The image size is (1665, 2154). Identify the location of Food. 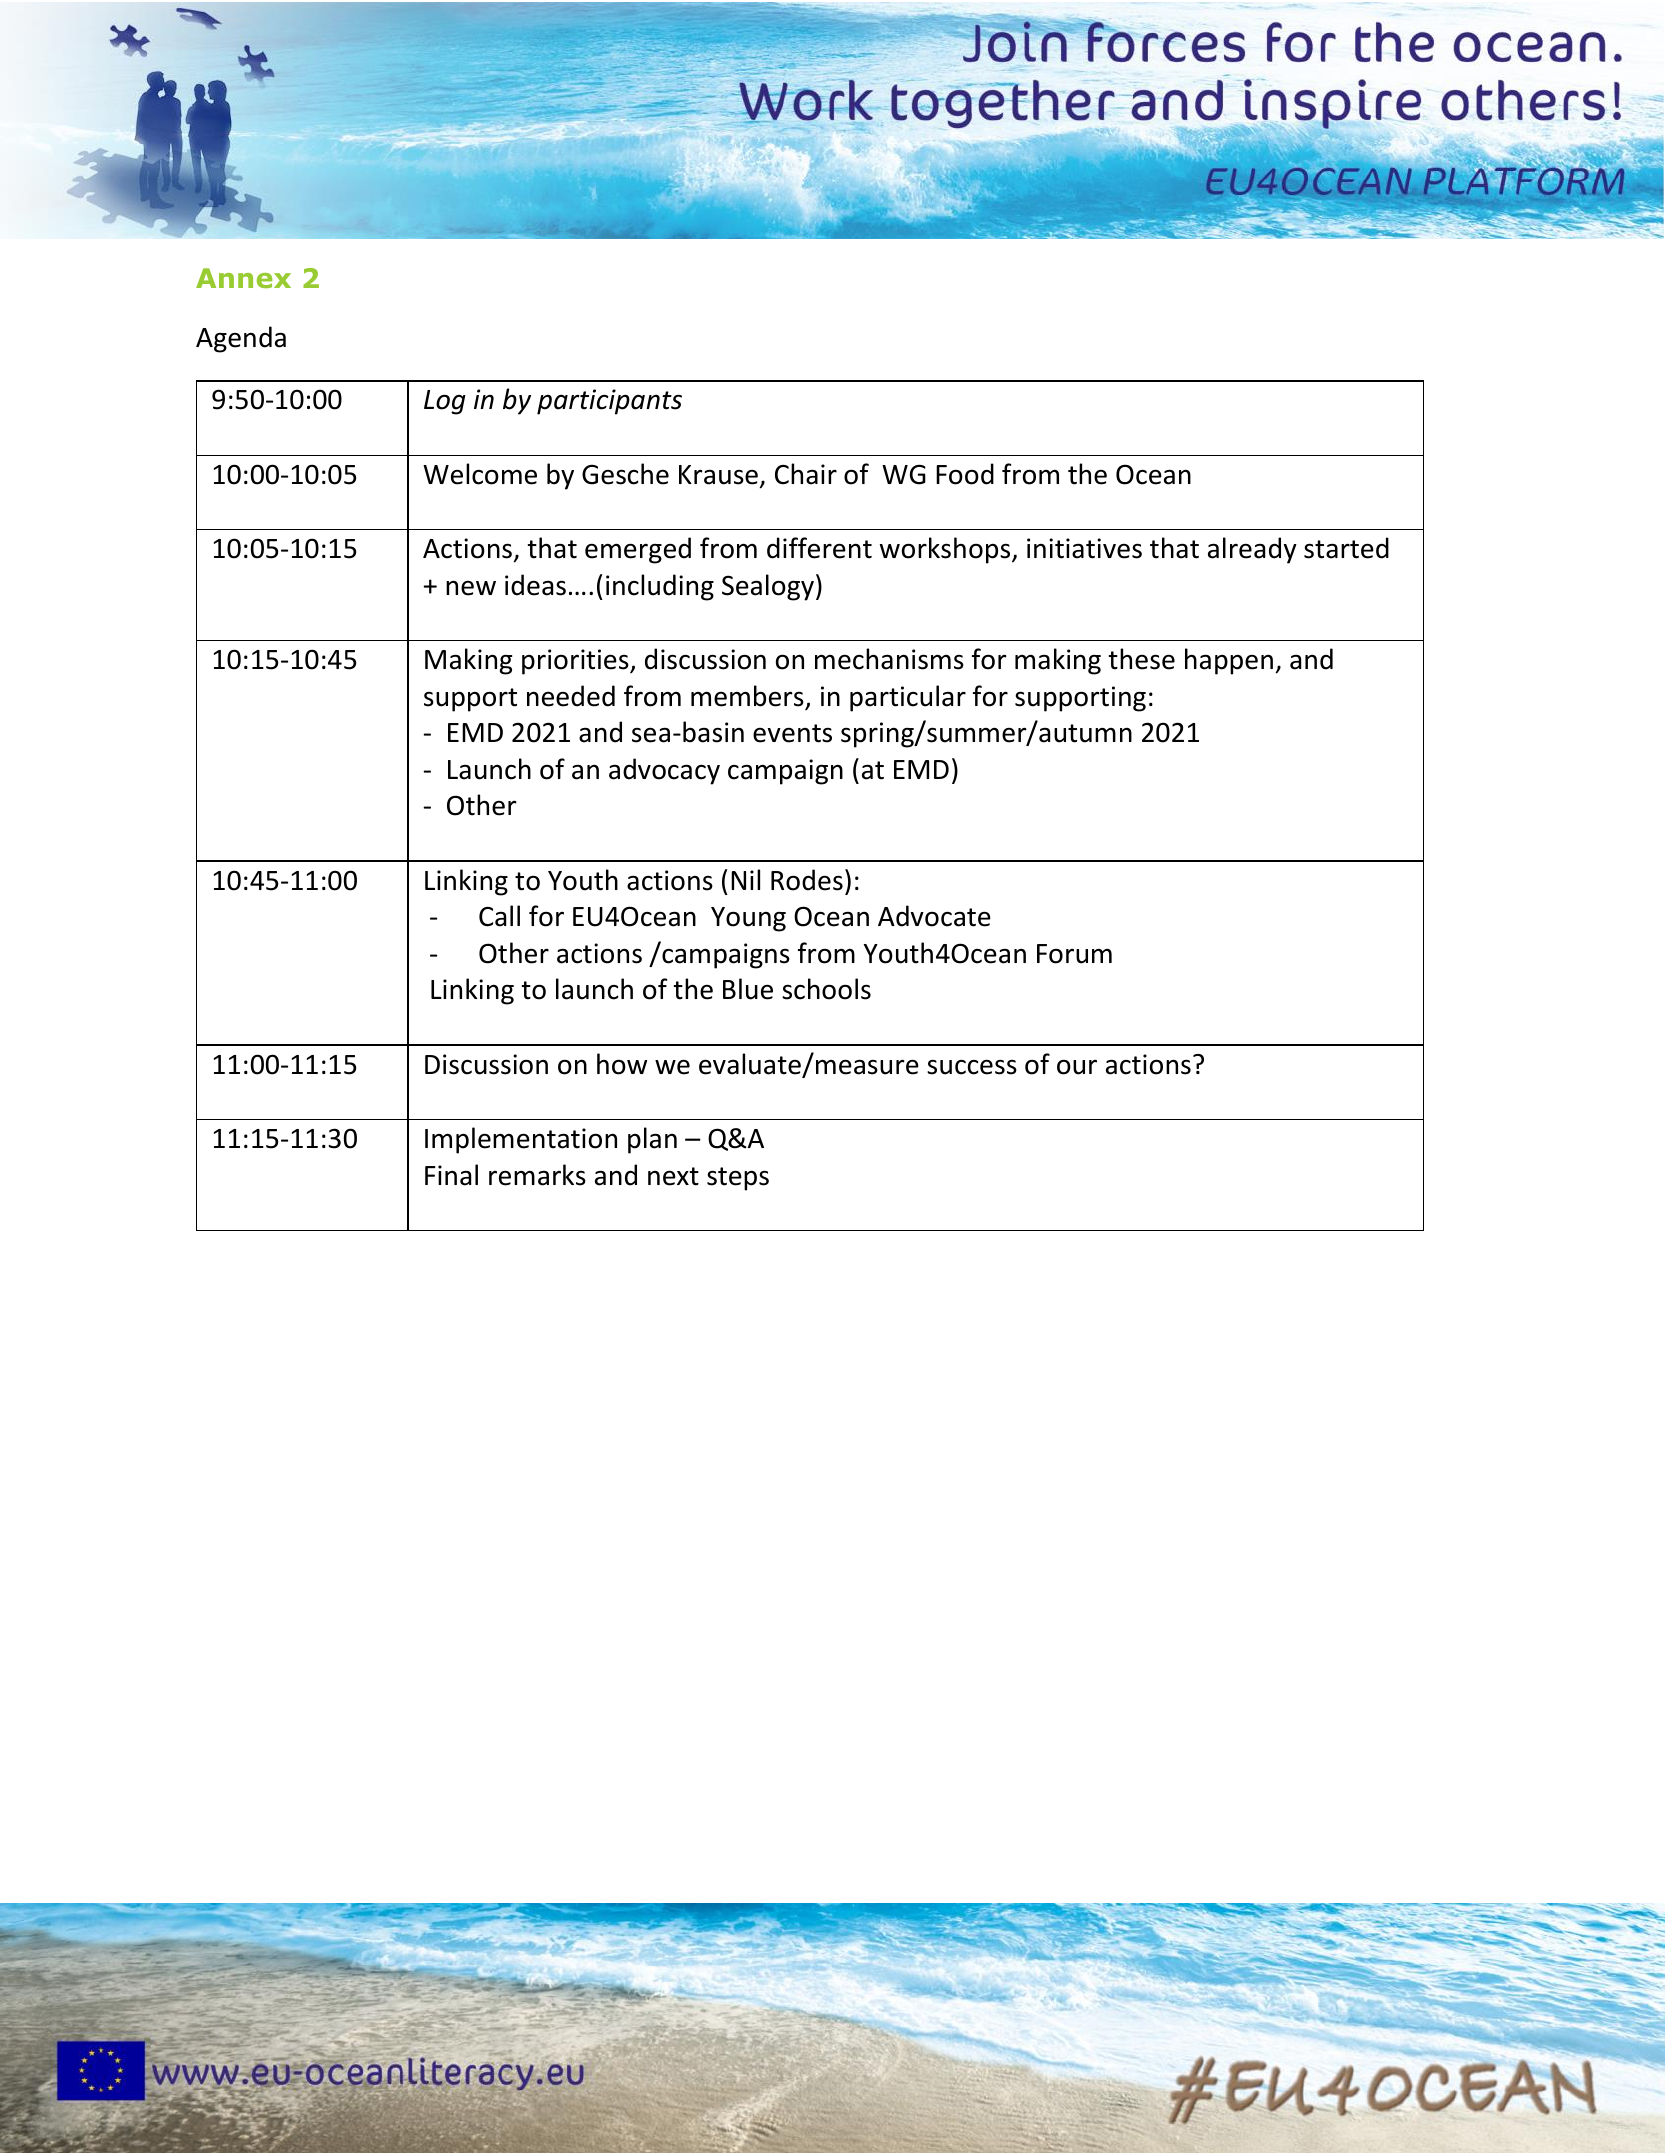
(965, 474).
